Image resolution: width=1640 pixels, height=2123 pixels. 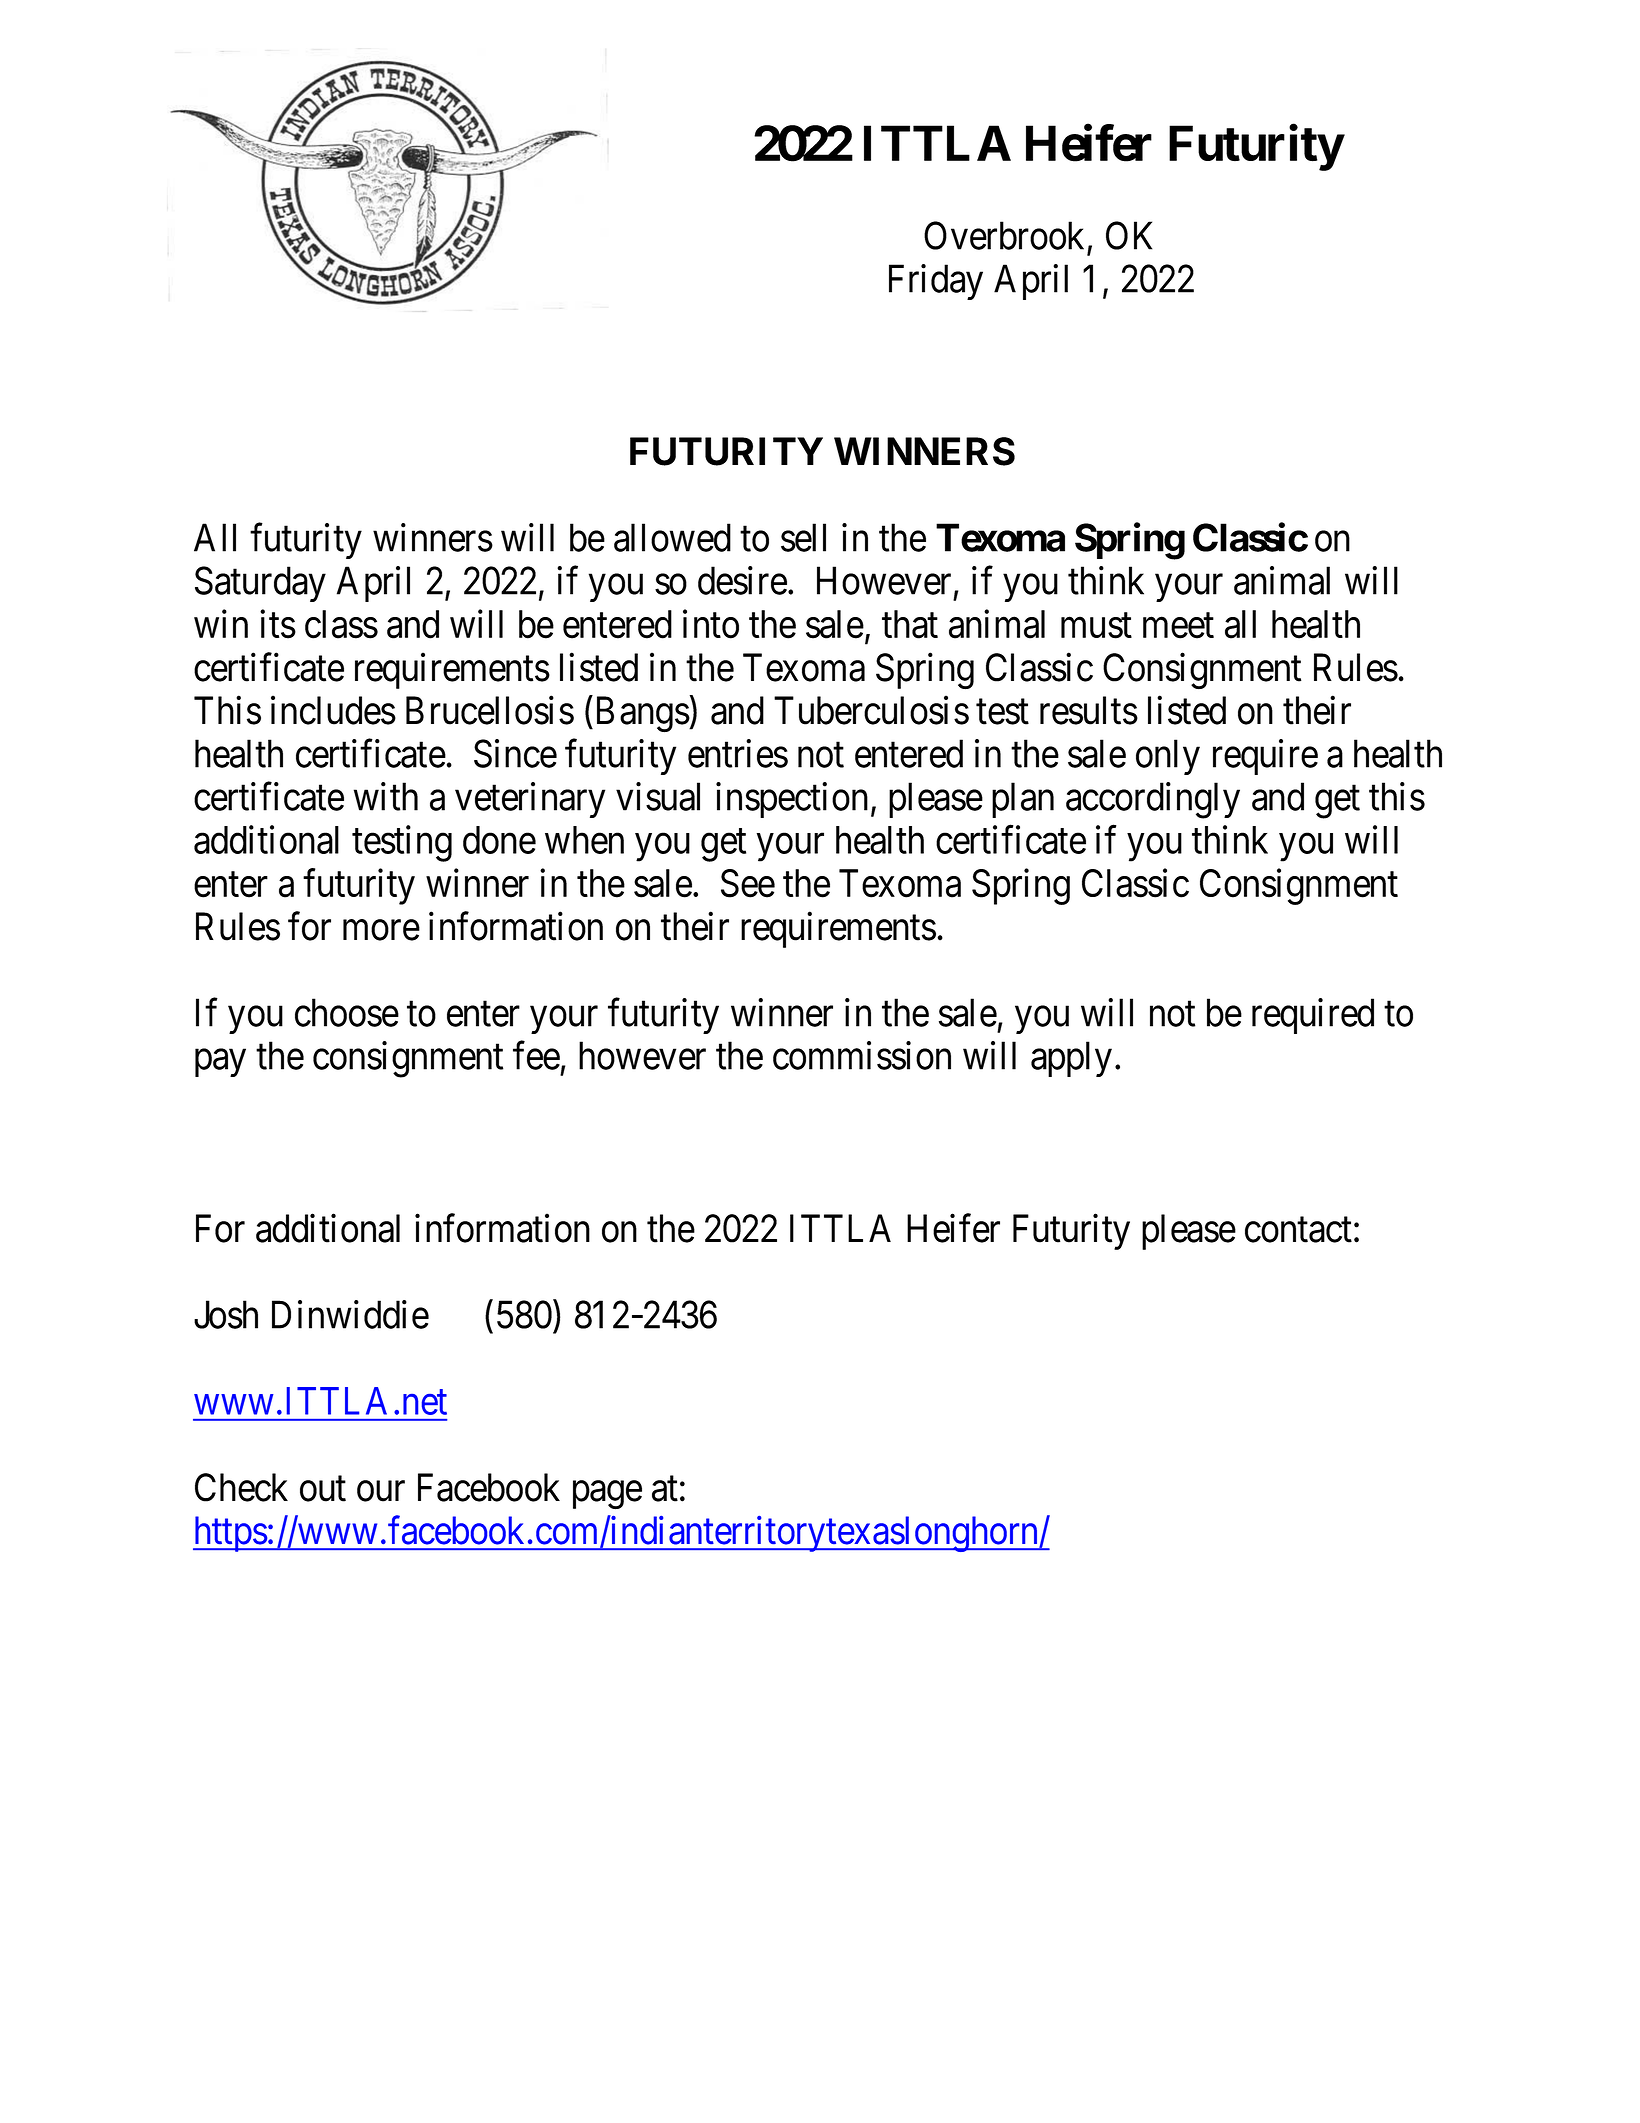 What do you see at coordinates (803, 537) in the page?
I see `sell` at bounding box center [803, 537].
